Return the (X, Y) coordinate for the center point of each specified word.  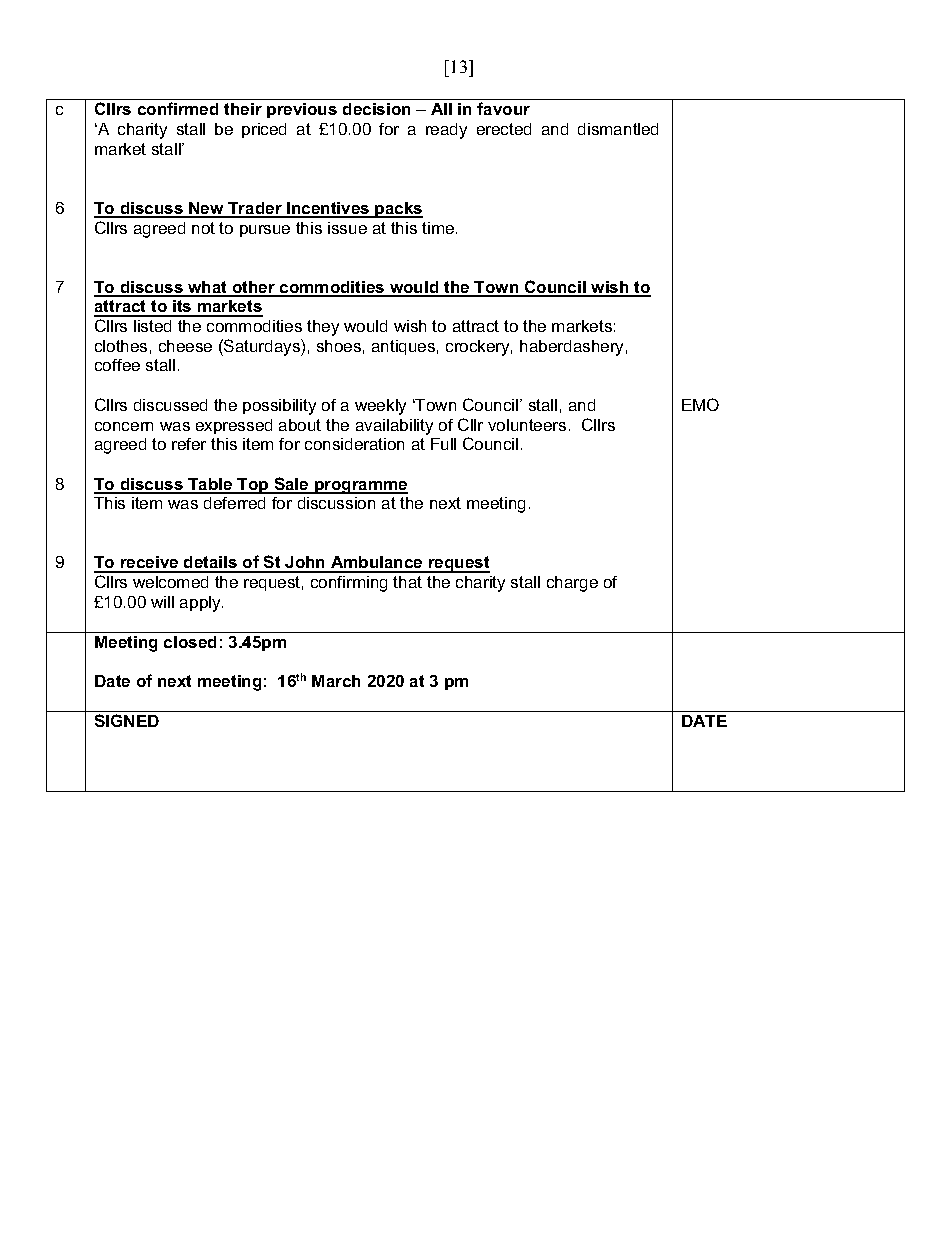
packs (398, 210)
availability (394, 427)
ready (446, 131)
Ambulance (377, 564)
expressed (234, 426)
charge (572, 584)
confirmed (178, 108)
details (211, 564)
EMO (700, 404)
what (208, 288)
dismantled (618, 129)
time (439, 228)
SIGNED (127, 720)
